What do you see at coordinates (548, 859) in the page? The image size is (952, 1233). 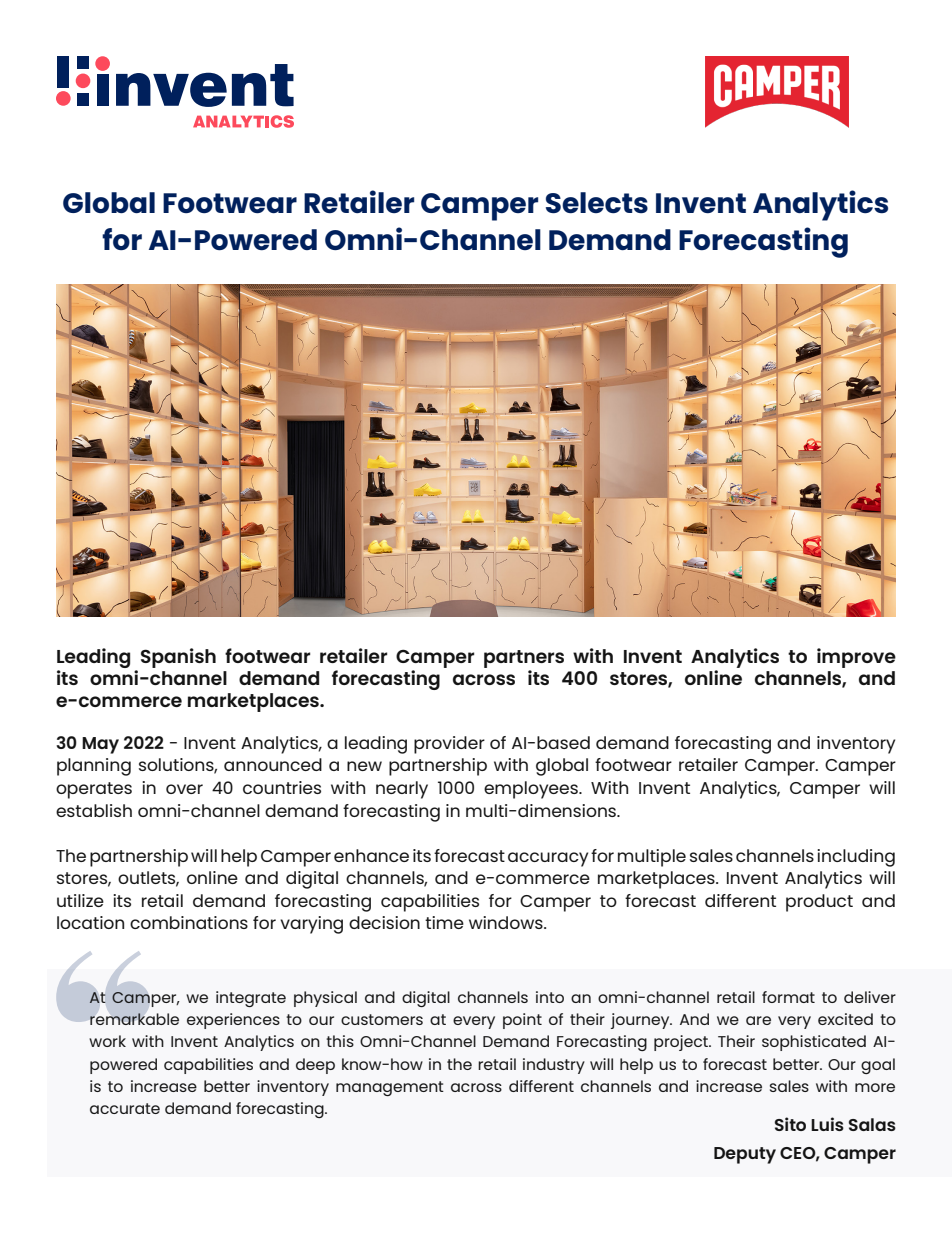 I see `accuracy` at bounding box center [548, 859].
